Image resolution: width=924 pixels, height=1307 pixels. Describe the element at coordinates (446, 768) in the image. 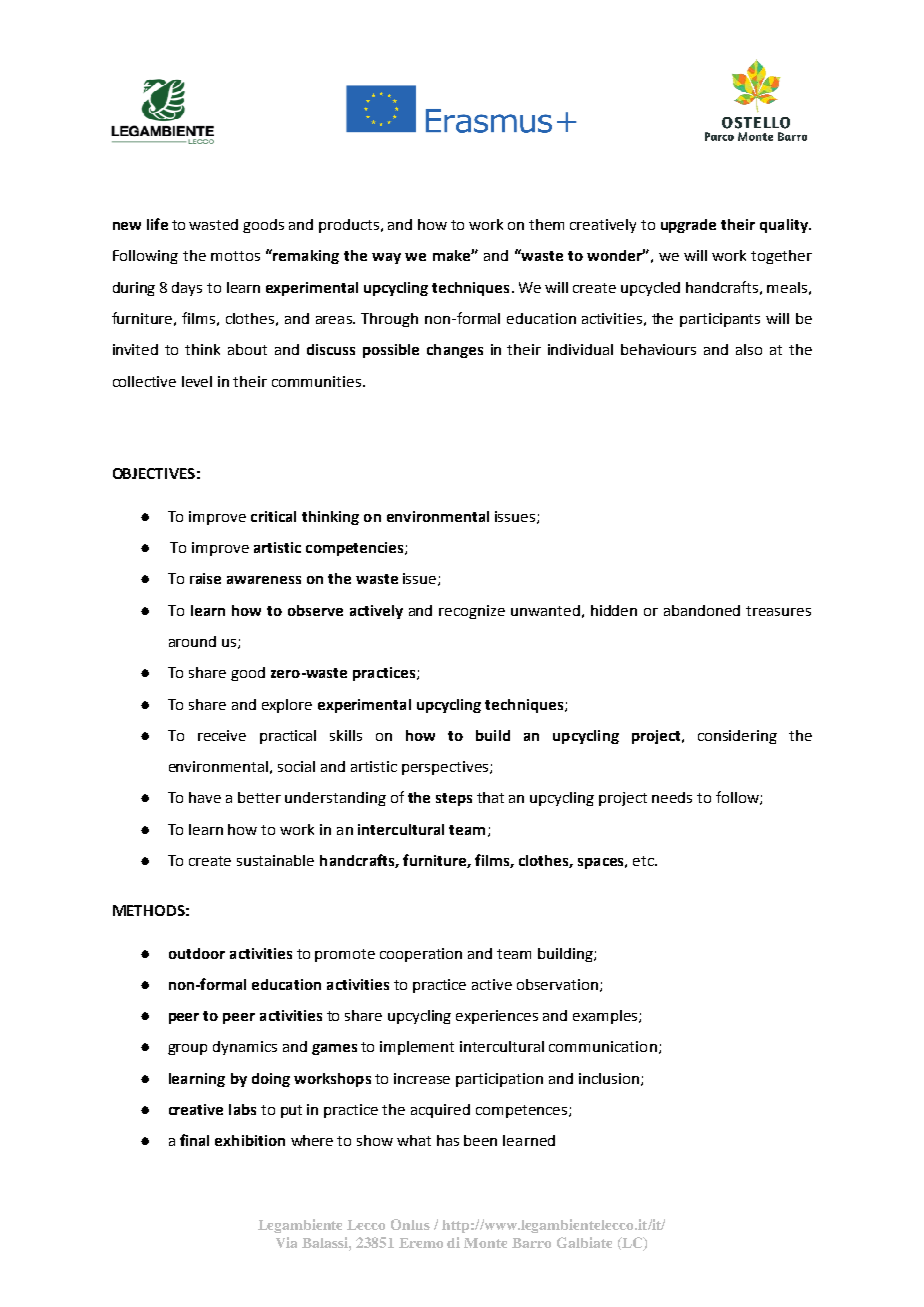

I see `perspectives` at that location.
